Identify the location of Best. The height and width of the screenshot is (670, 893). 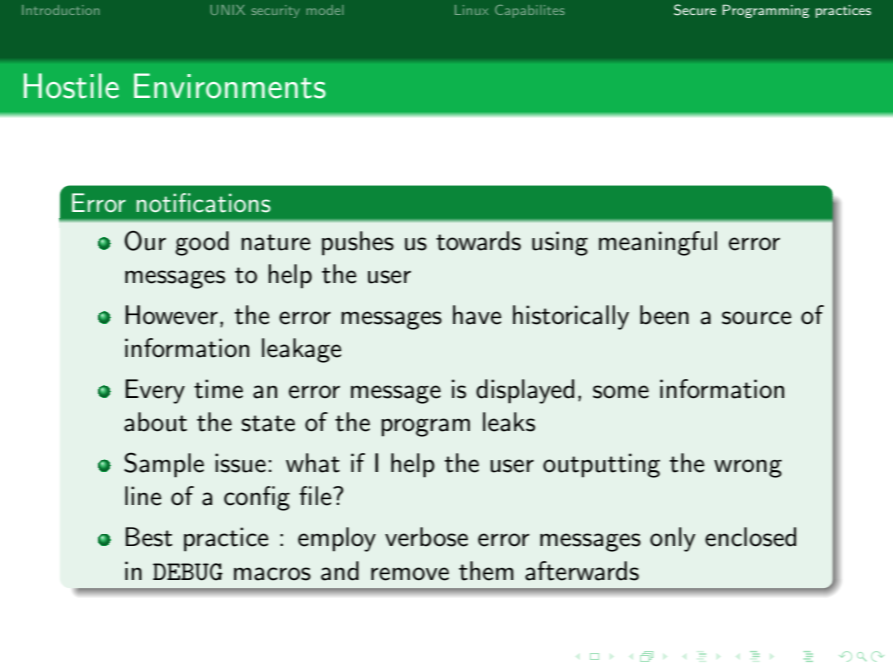
(149, 537).
